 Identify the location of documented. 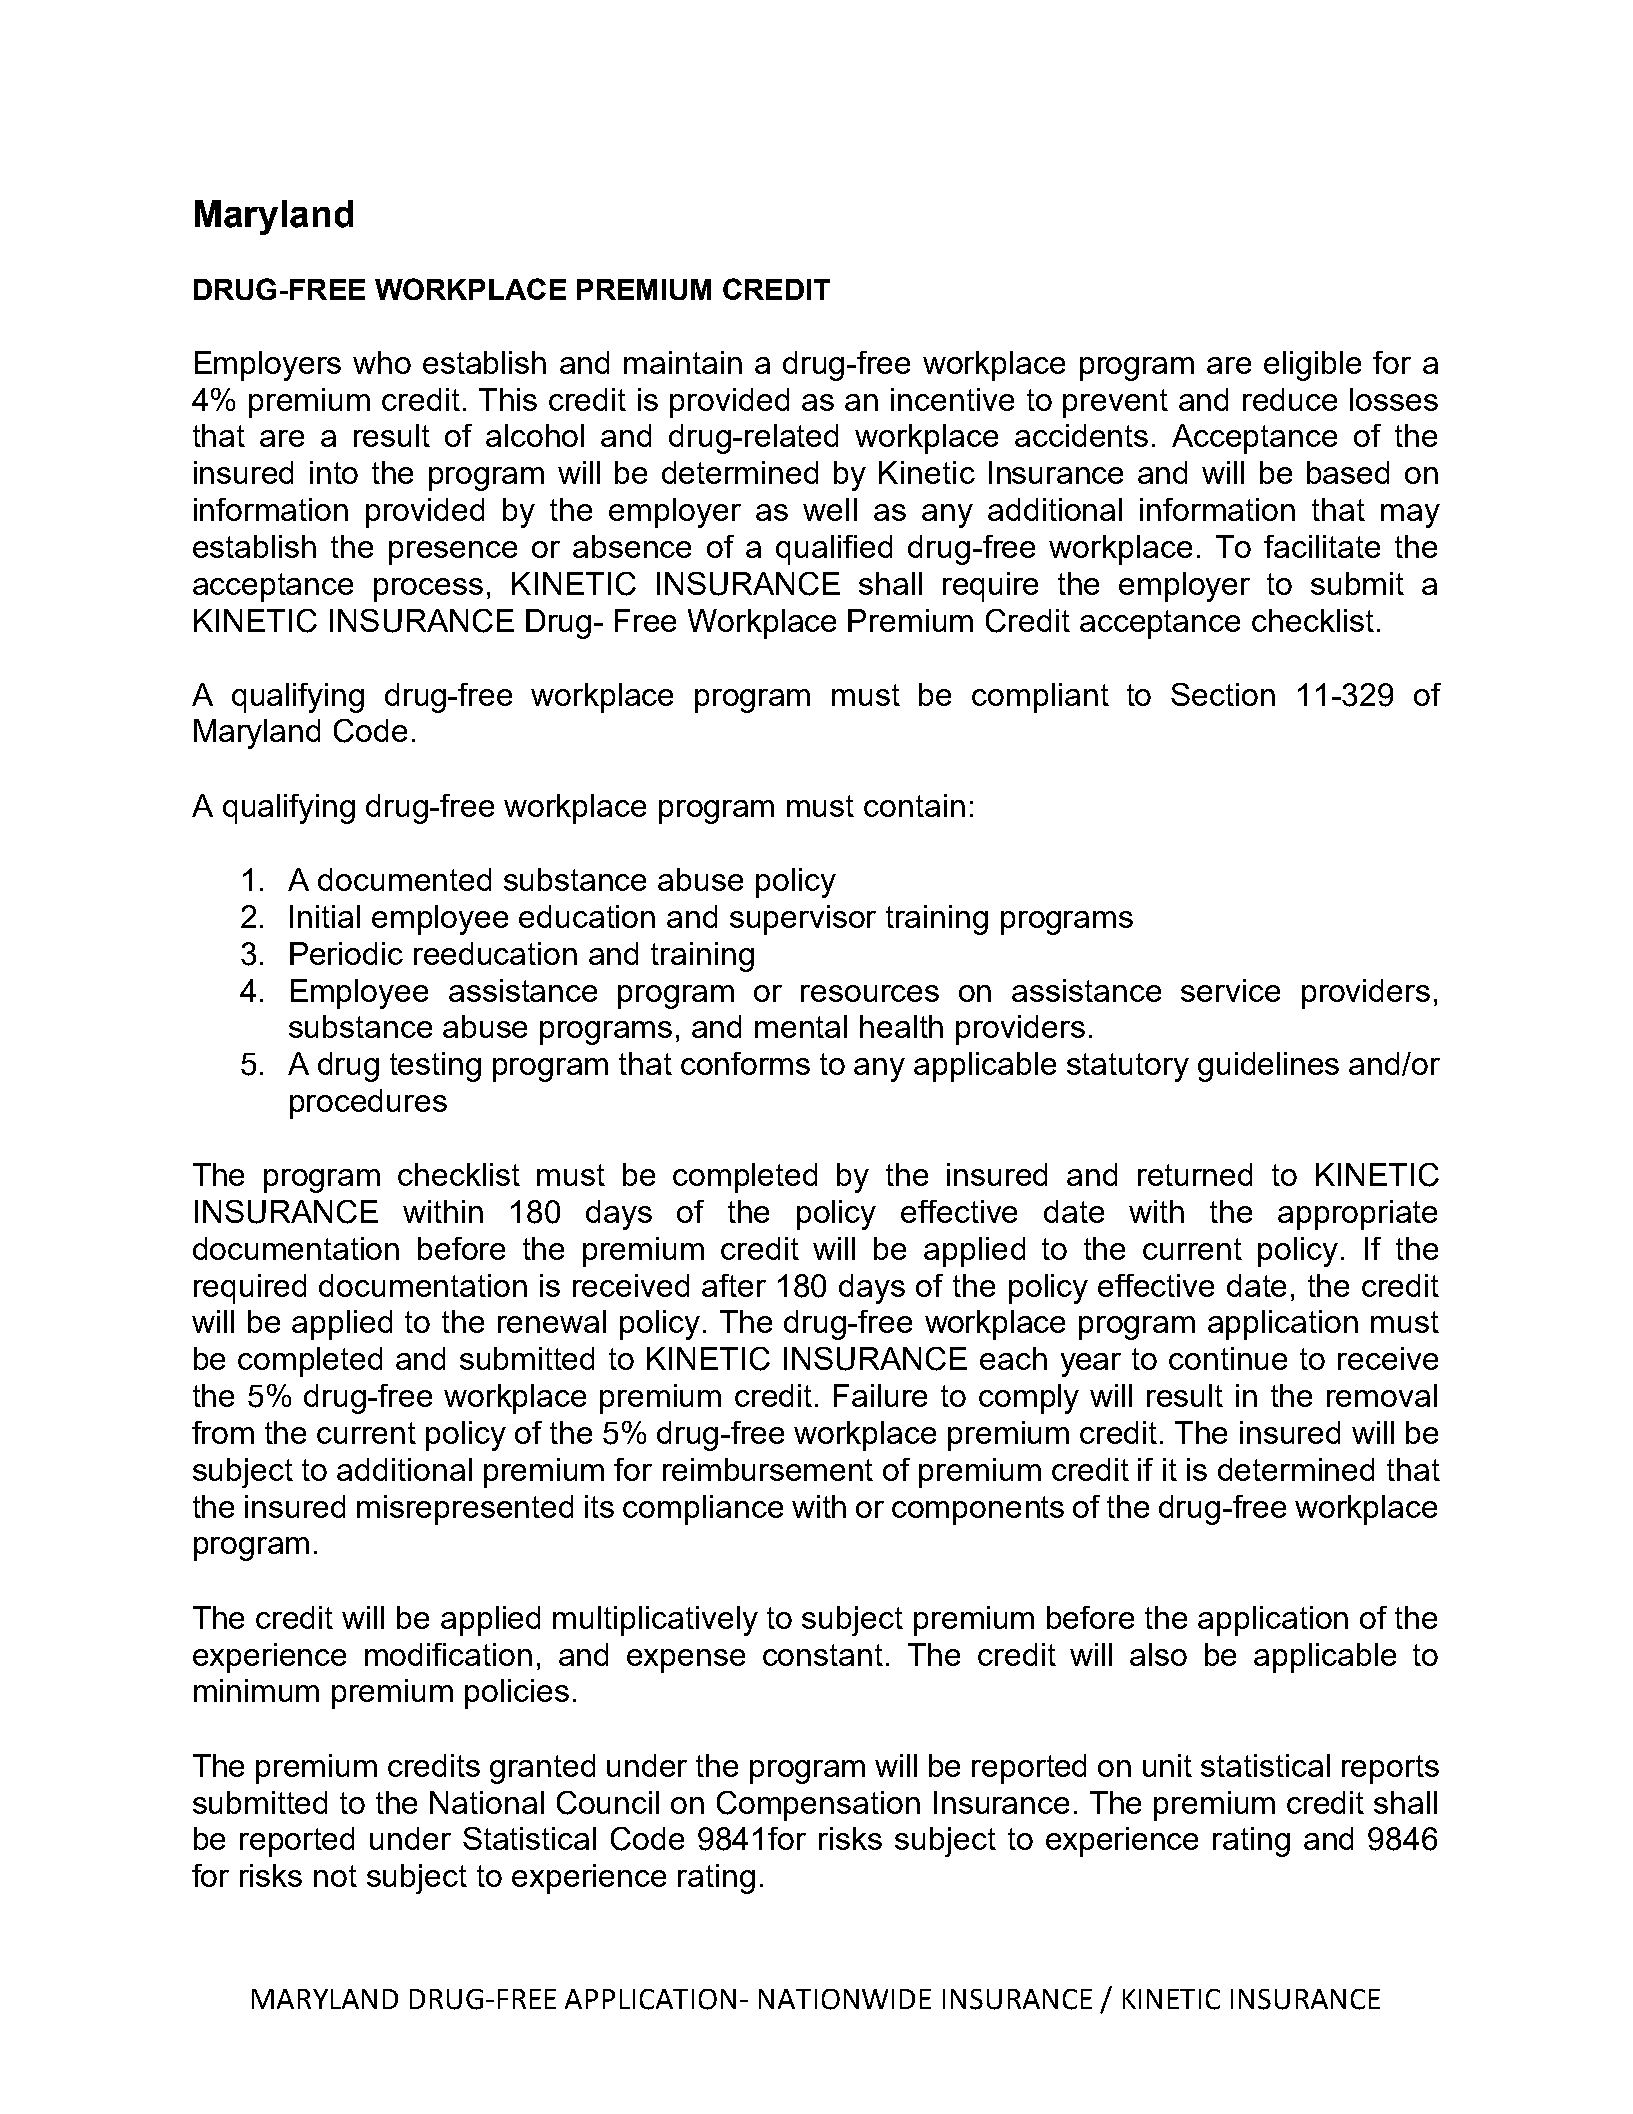
(404, 879).
